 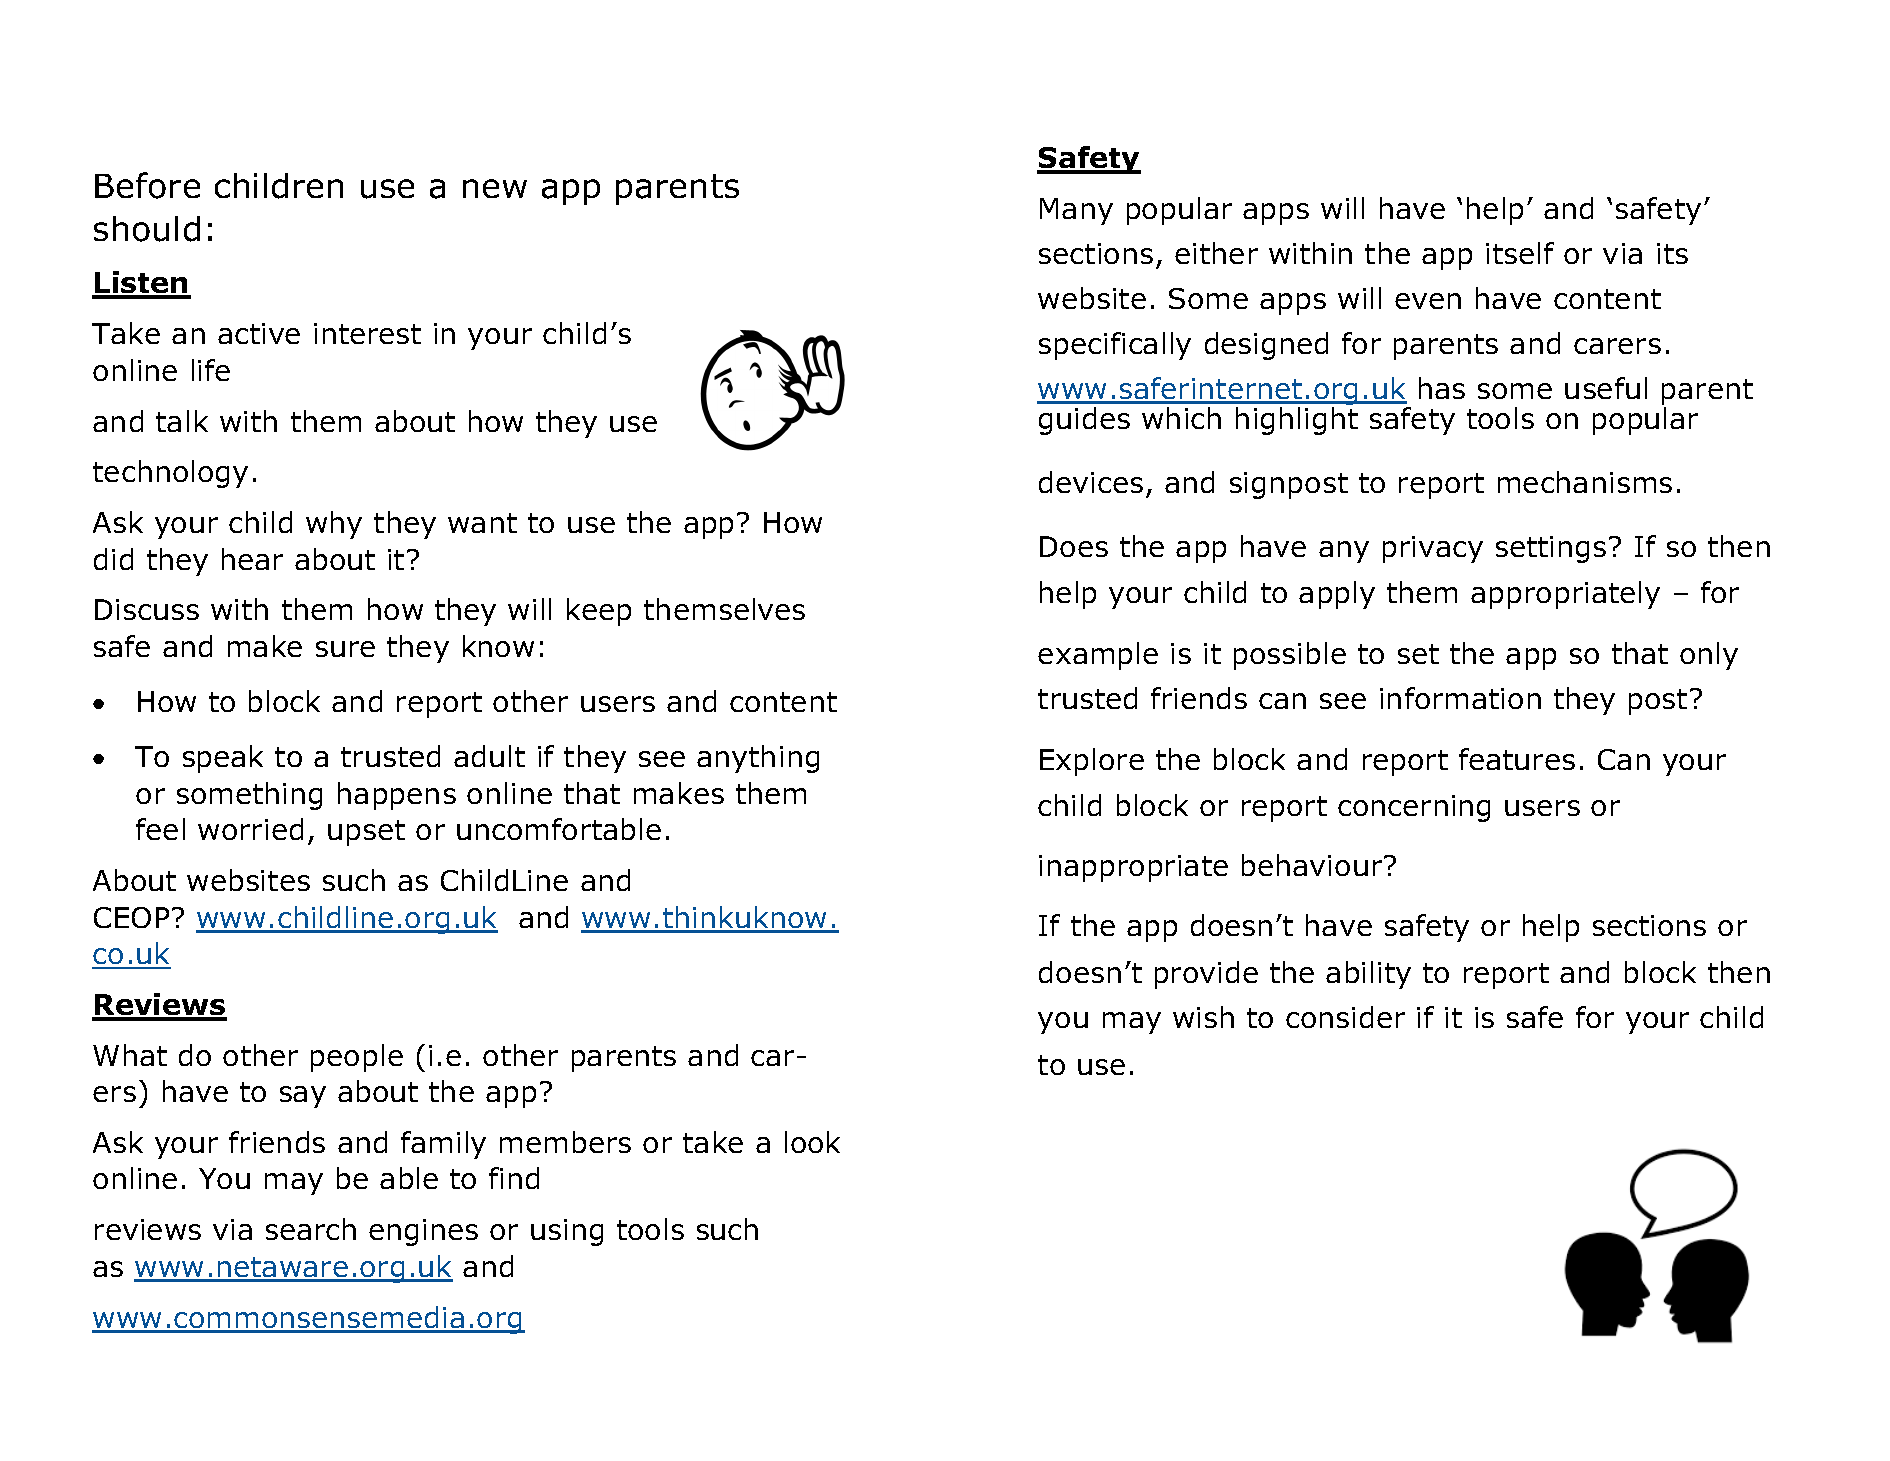 What do you see at coordinates (1520, 253) in the screenshot?
I see `itself` at bounding box center [1520, 253].
